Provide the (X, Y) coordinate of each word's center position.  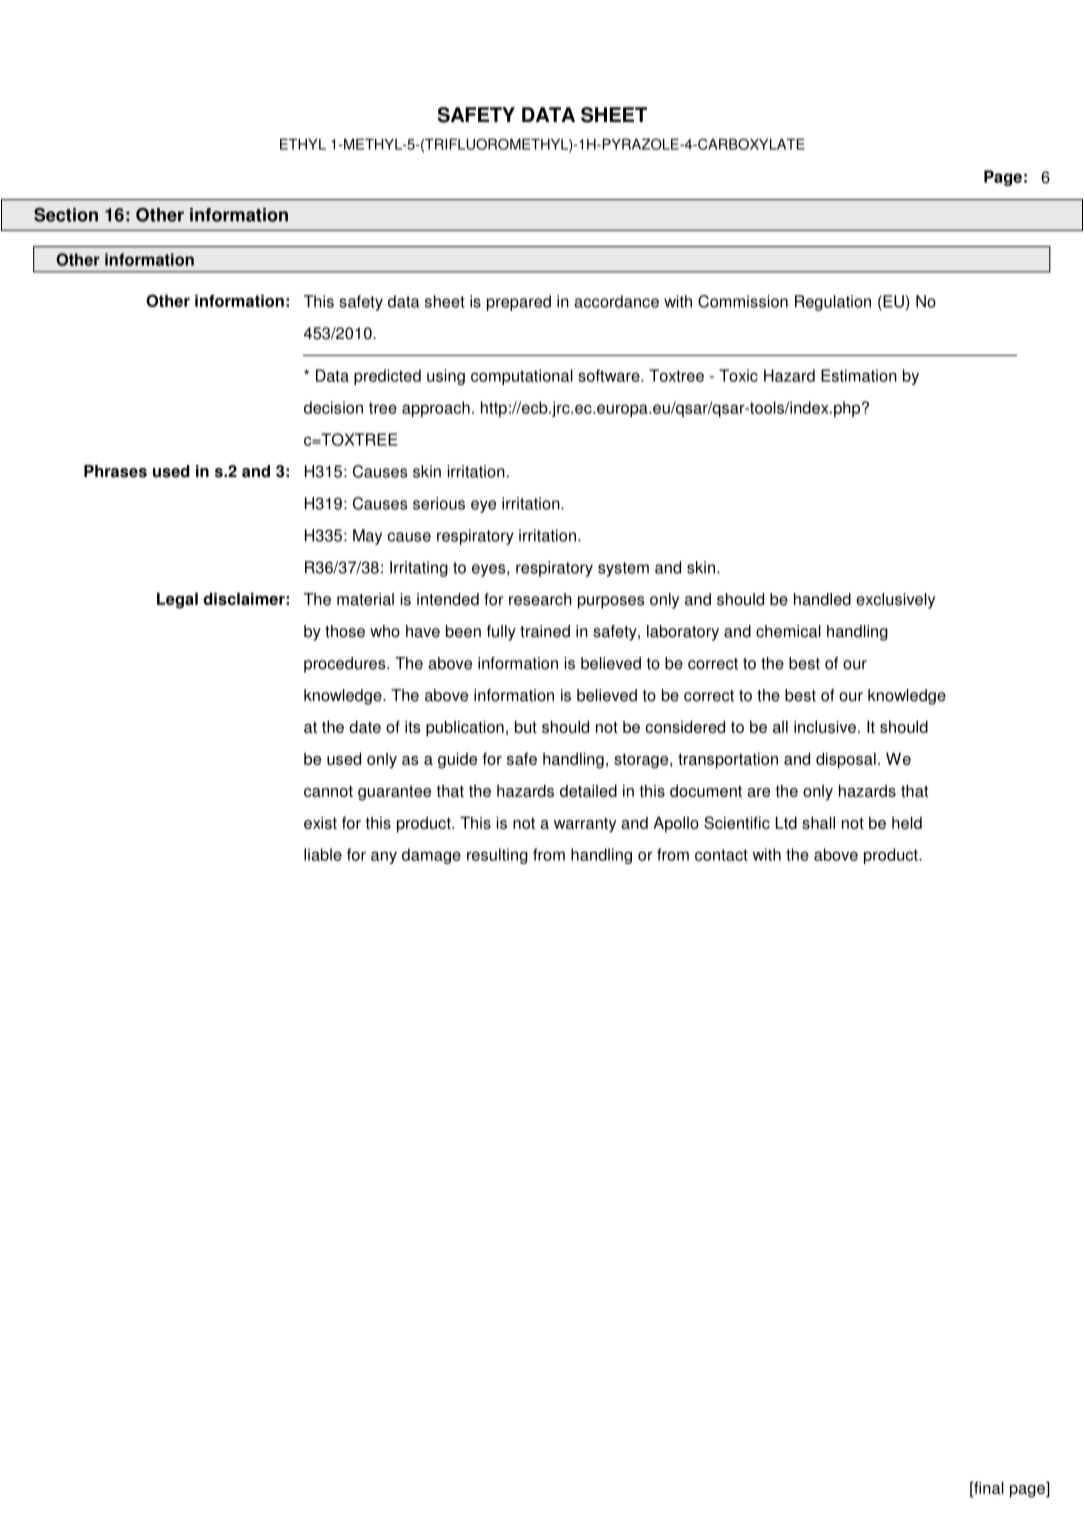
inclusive (825, 726)
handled (822, 599)
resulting (497, 856)
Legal (177, 600)
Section (66, 215)
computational (522, 377)
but (526, 726)
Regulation (833, 303)
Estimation (859, 375)
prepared (519, 303)
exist (320, 822)
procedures (346, 665)
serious (439, 503)
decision (333, 407)
